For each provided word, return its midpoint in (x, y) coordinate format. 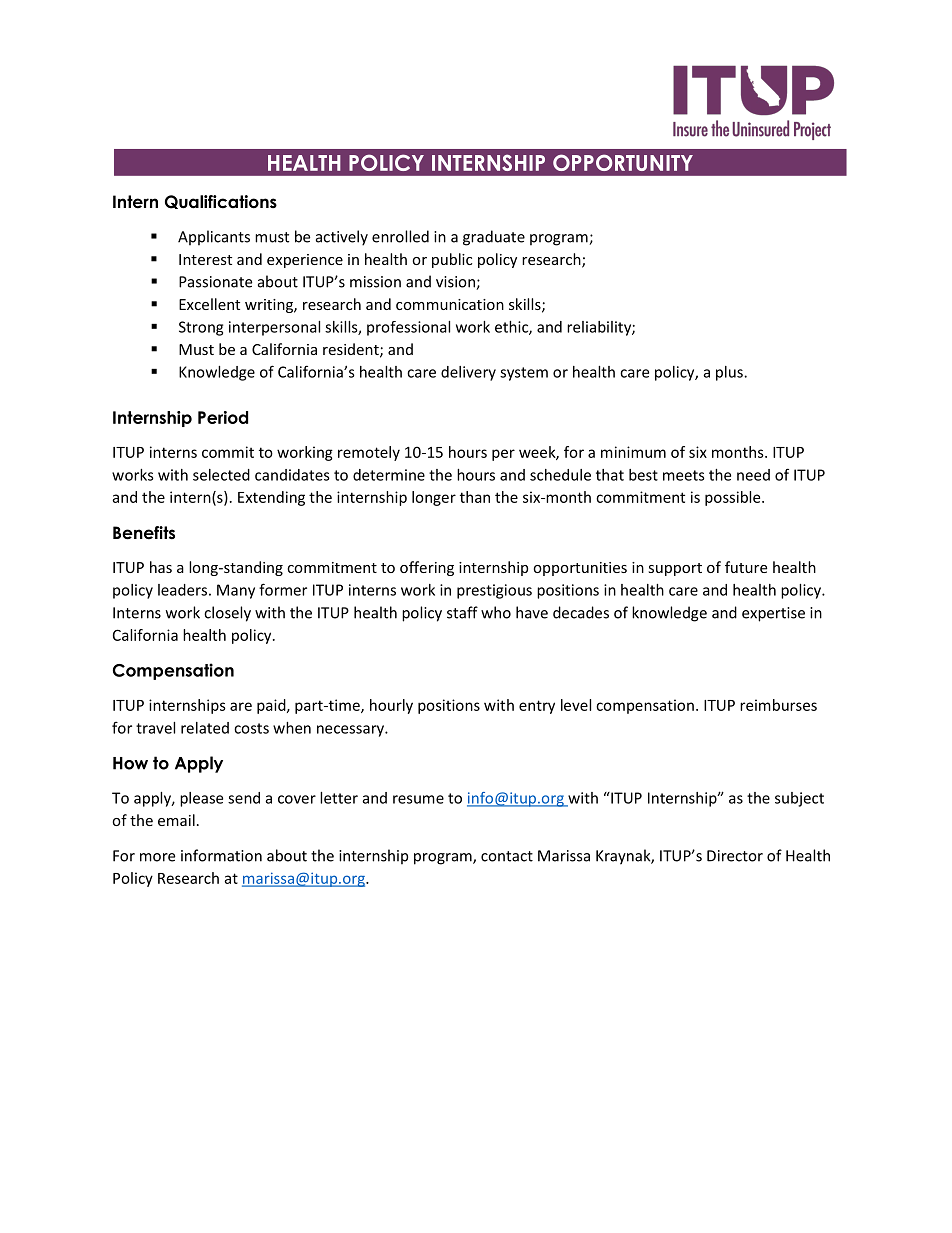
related (205, 728)
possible (734, 498)
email (176, 820)
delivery (468, 373)
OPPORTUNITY (623, 162)
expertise (773, 614)
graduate (494, 238)
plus (730, 373)
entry (537, 707)
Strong (201, 328)
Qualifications (221, 202)
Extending (271, 498)
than (475, 497)
